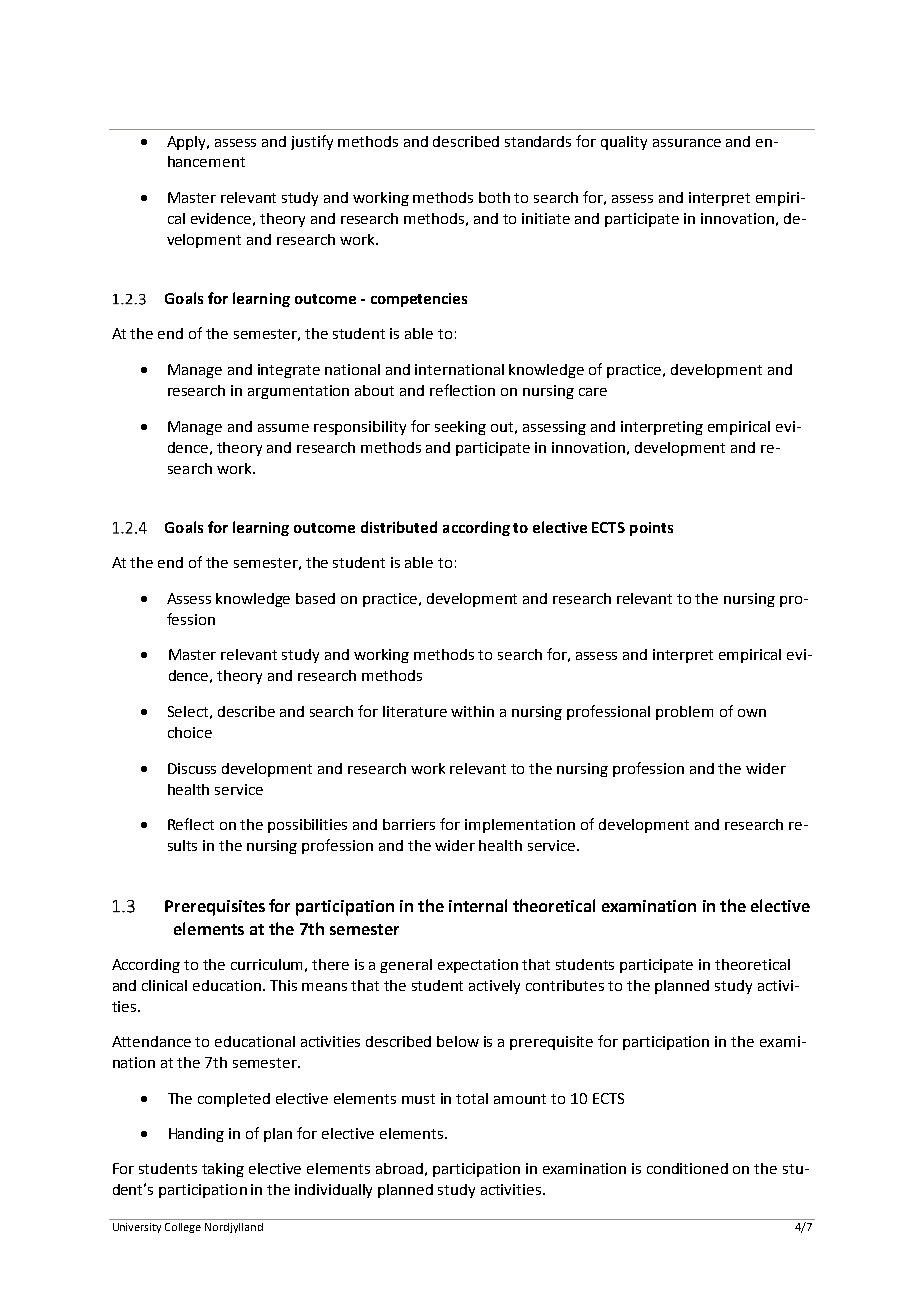 The image size is (924, 1308). I want to click on Apply, so click(188, 143).
